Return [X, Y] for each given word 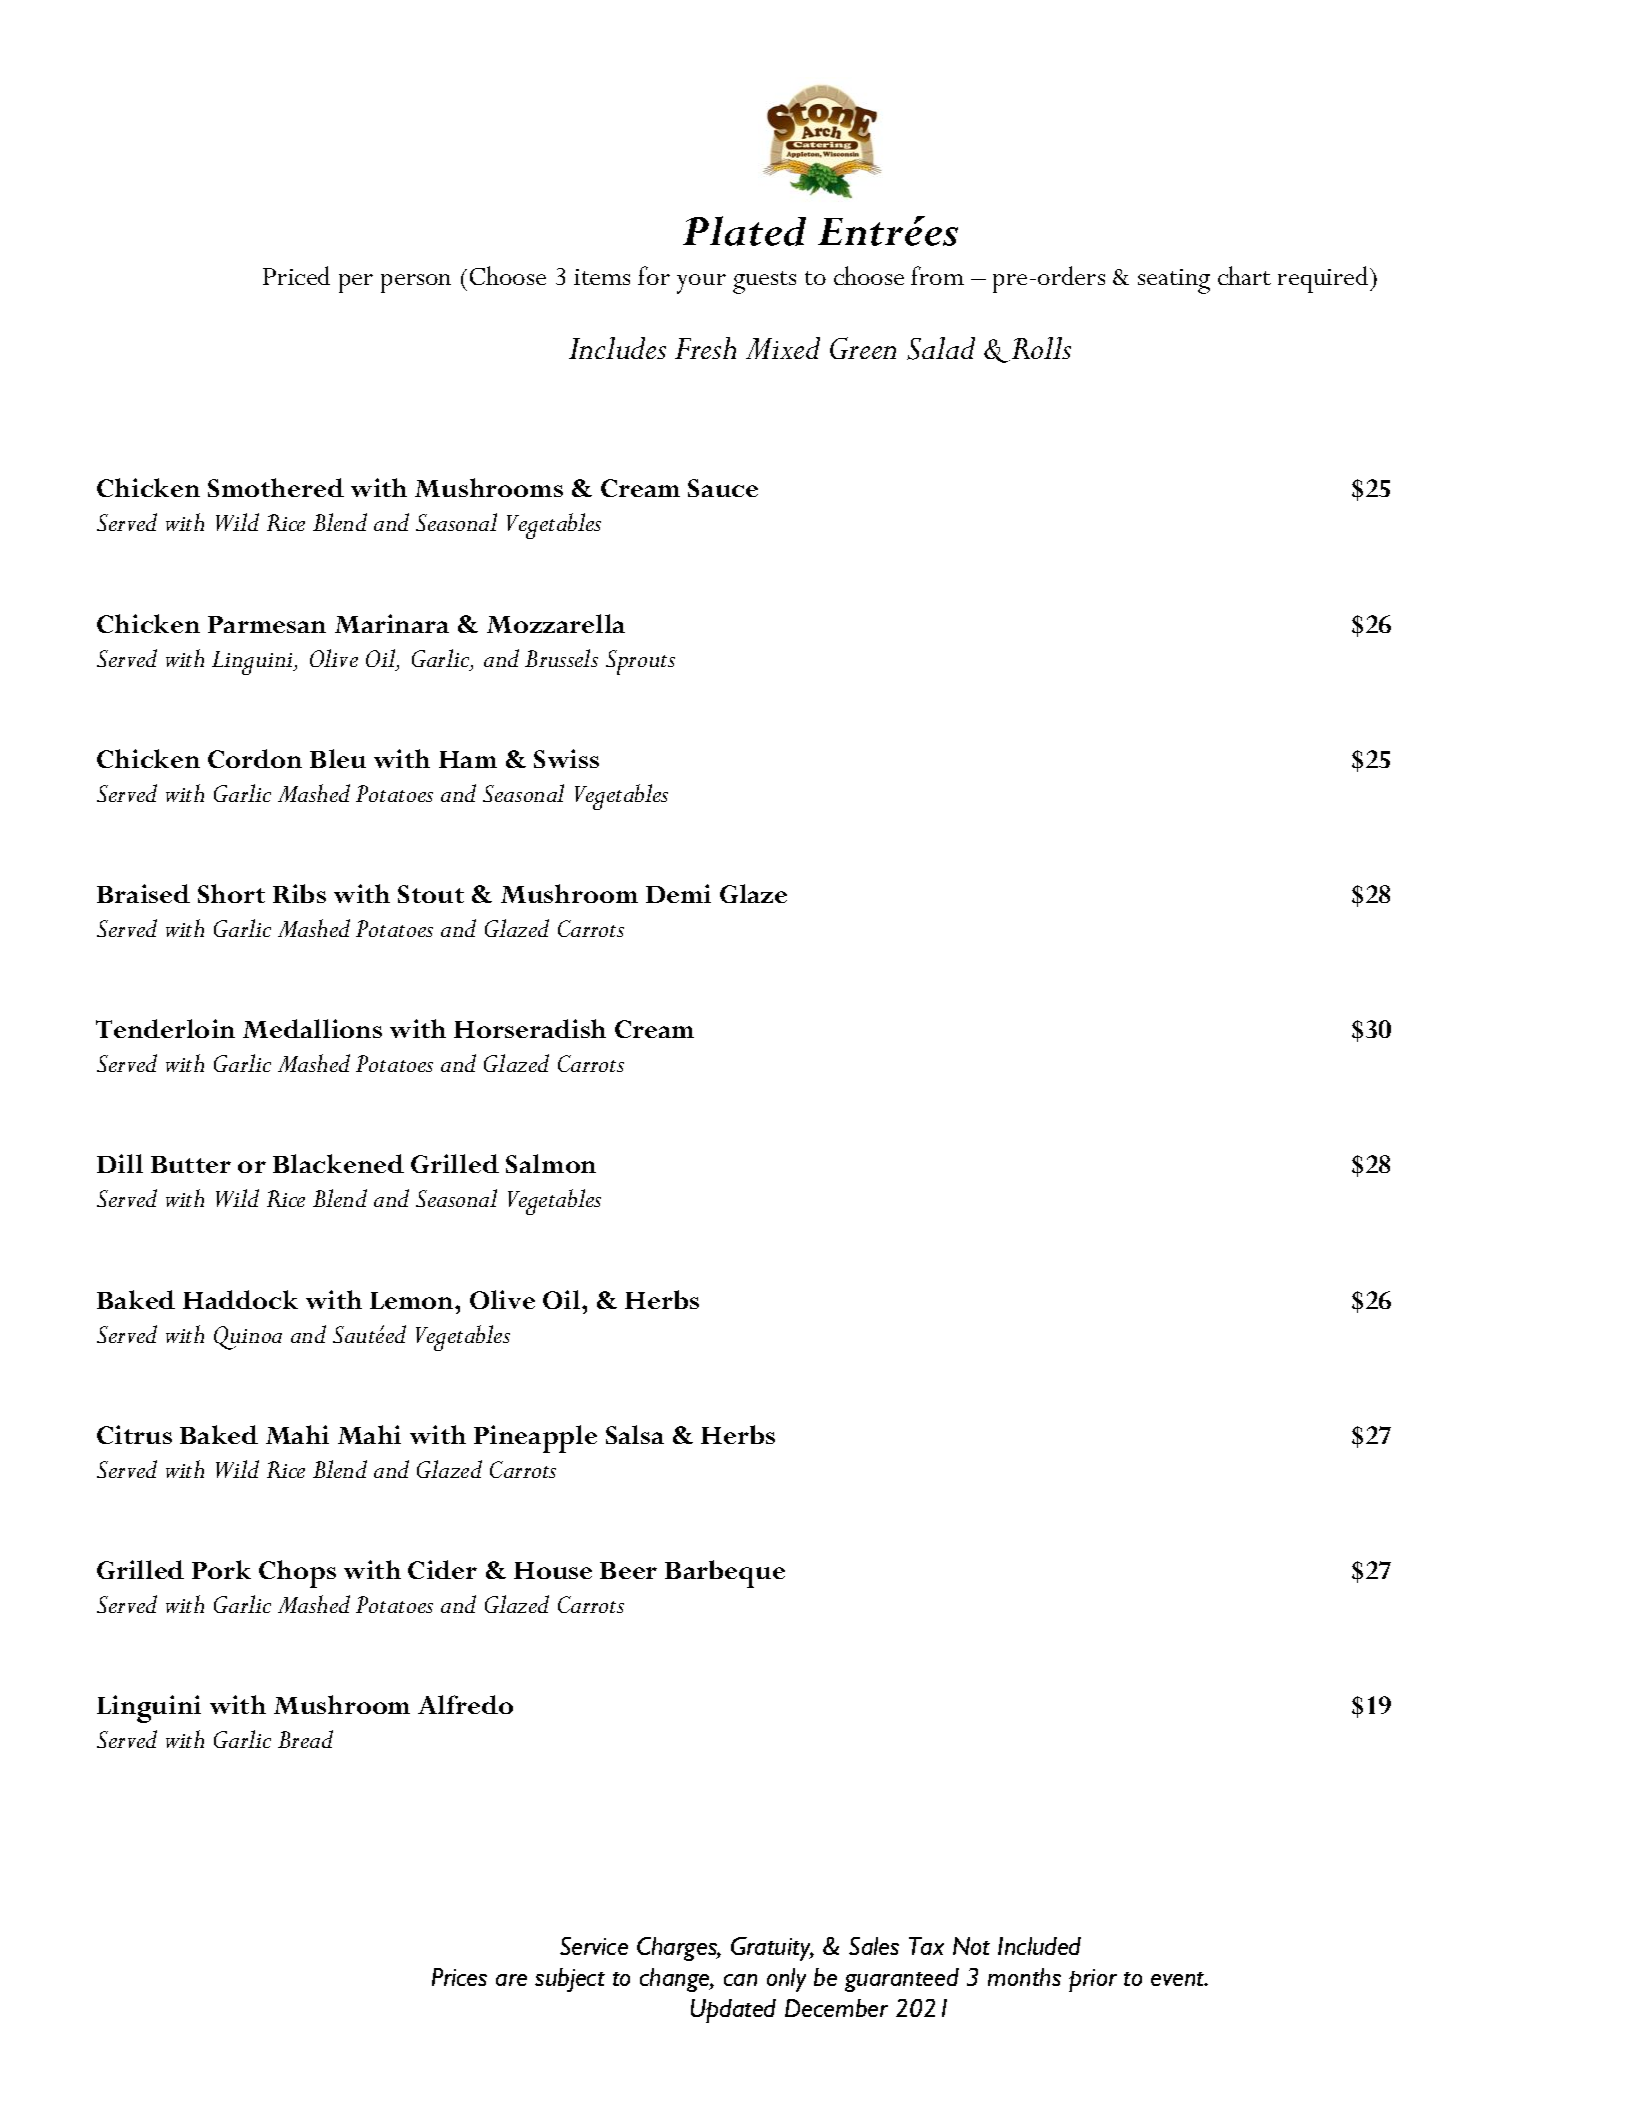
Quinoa [248, 1338]
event [1179, 1979]
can [740, 1980]
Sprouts [640, 662]
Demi [678, 893]
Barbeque [725, 1574]
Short [231, 893]
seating [1174, 281]
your [701, 284]
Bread [305, 1739]
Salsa [635, 1434]
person [416, 283]
